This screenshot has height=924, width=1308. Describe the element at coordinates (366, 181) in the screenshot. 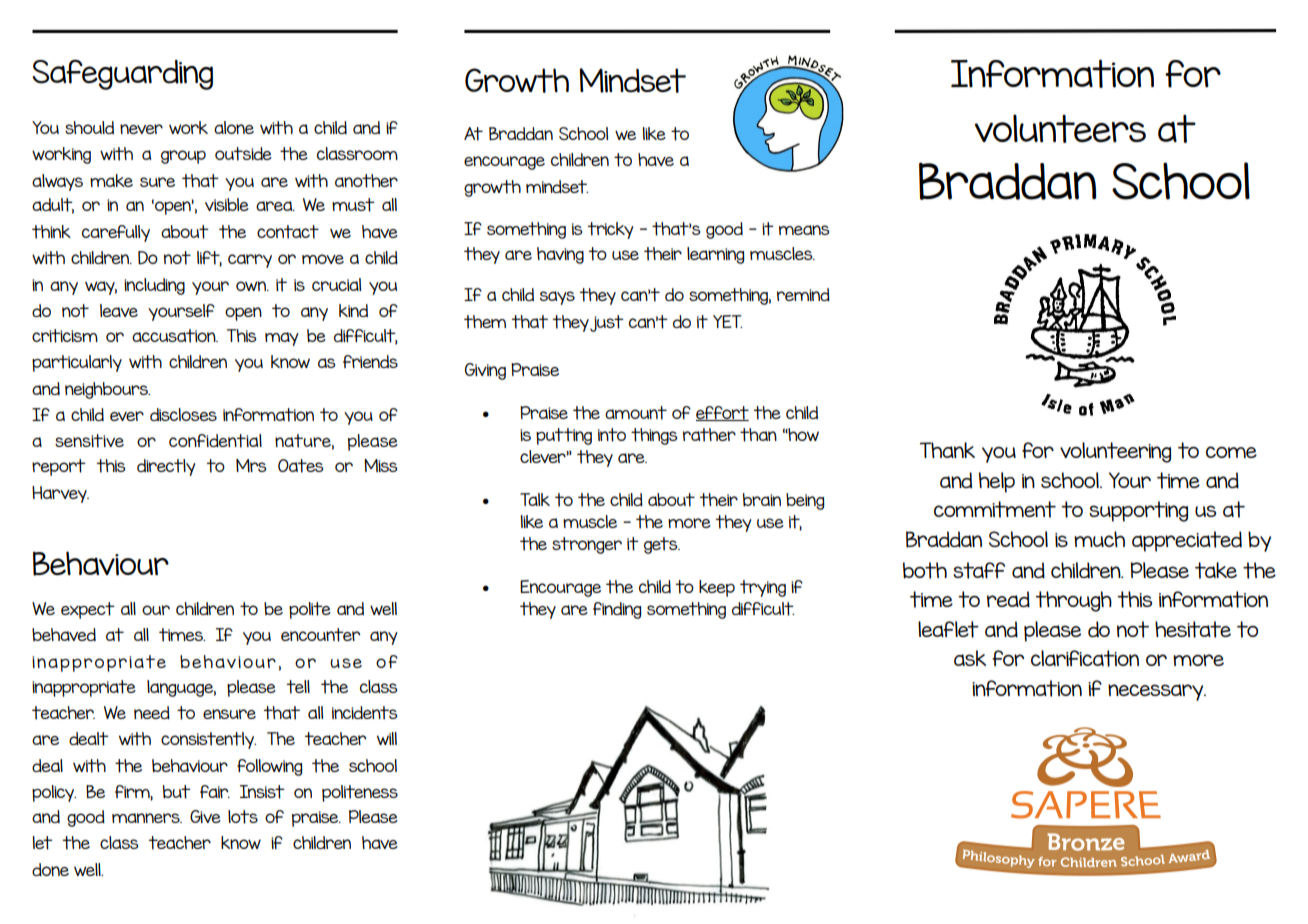

I see `another` at that location.
